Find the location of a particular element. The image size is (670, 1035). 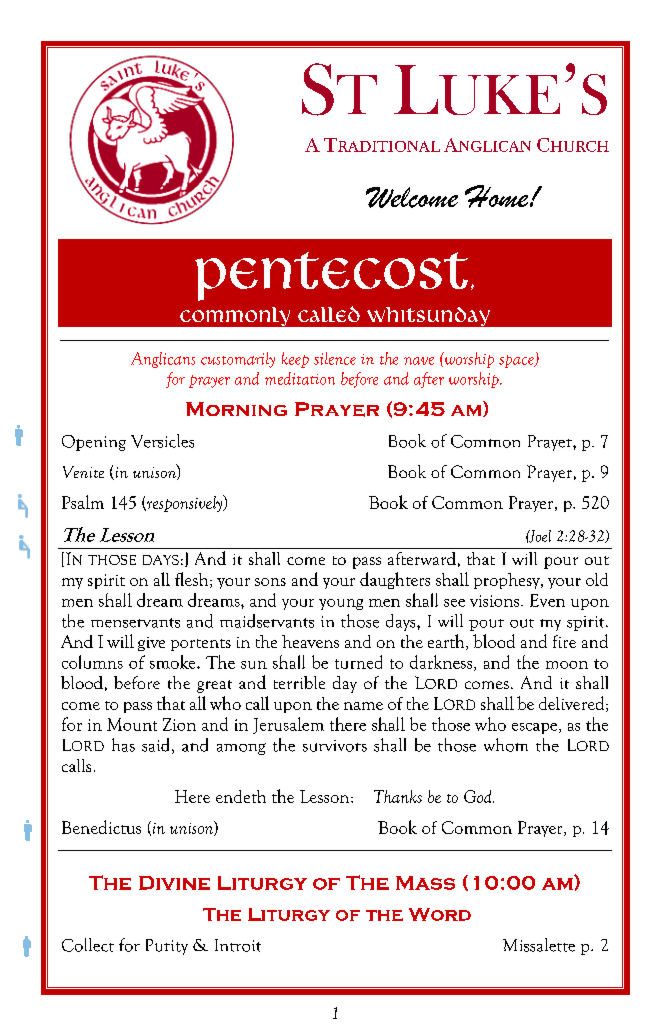

Purity is located at coordinates (167, 947).
